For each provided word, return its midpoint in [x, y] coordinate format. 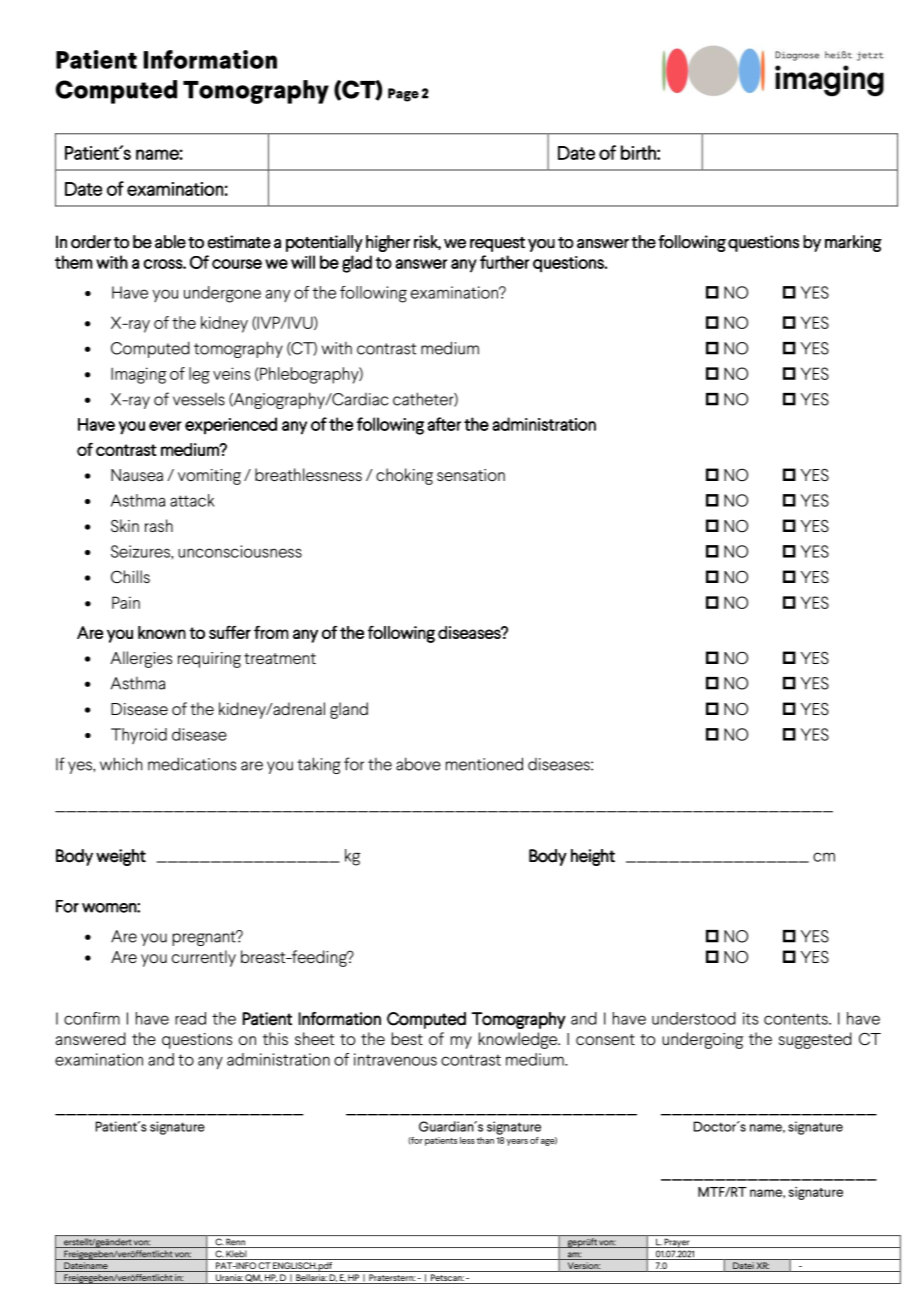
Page [403, 95]
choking [404, 476]
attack [192, 500]
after [444, 424]
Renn [236, 1243]
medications [192, 764]
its [750, 1018]
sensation [471, 475]
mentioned [484, 764]
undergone [222, 294]
